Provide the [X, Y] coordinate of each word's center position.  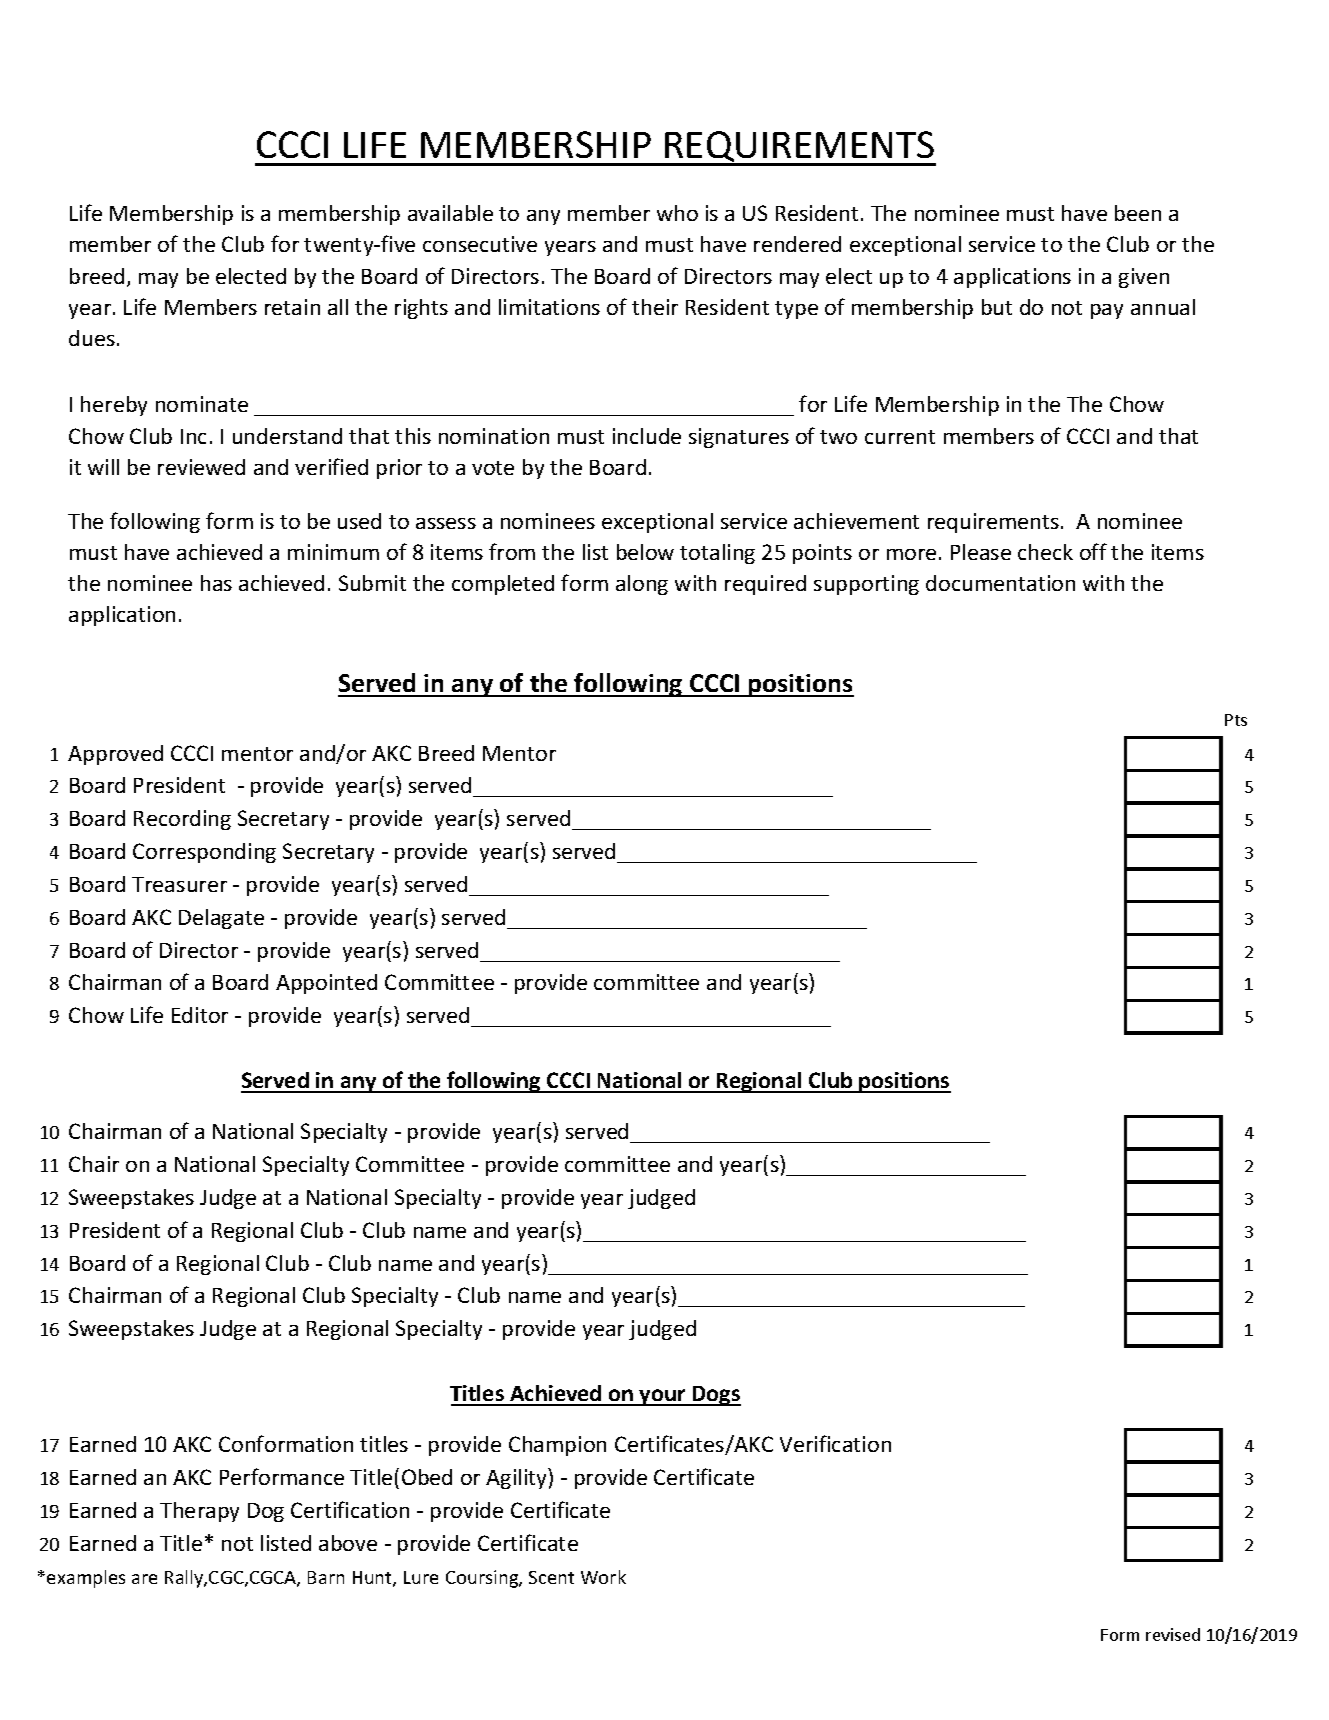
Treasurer [179, 884]
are [144, 1579]
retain [292, 307]
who [677, 213]
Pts [1236, 720]
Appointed [326, 984]
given [1144, 278]
